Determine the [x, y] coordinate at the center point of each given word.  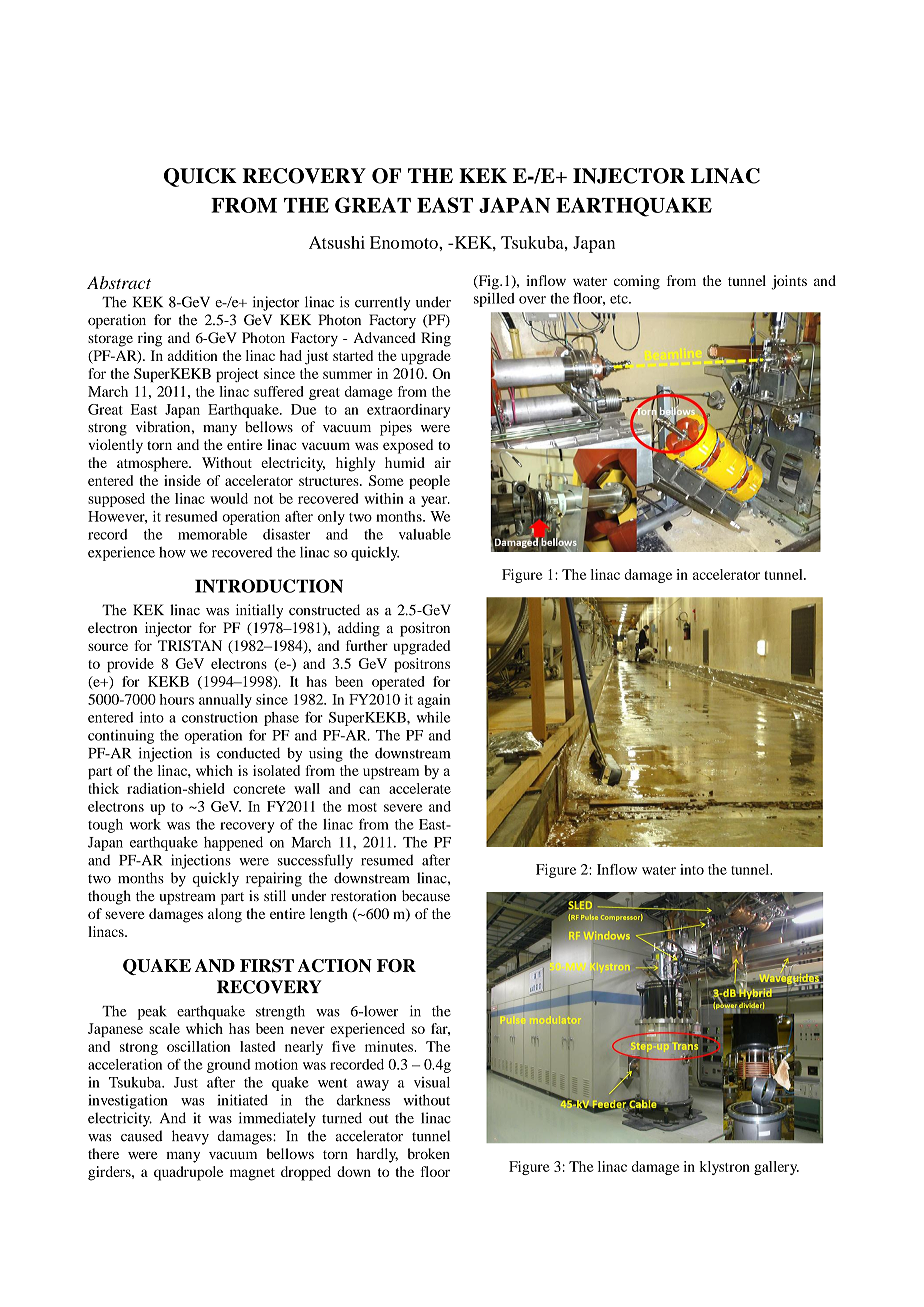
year [435, 501]
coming [637, 282]
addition [193, 355]
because [426, 895]
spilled [494, 300]
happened [233, 844]
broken [429, 1153]
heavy [190, 1137]
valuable [425, 534]
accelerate [420, 788]
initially [259, 611]
